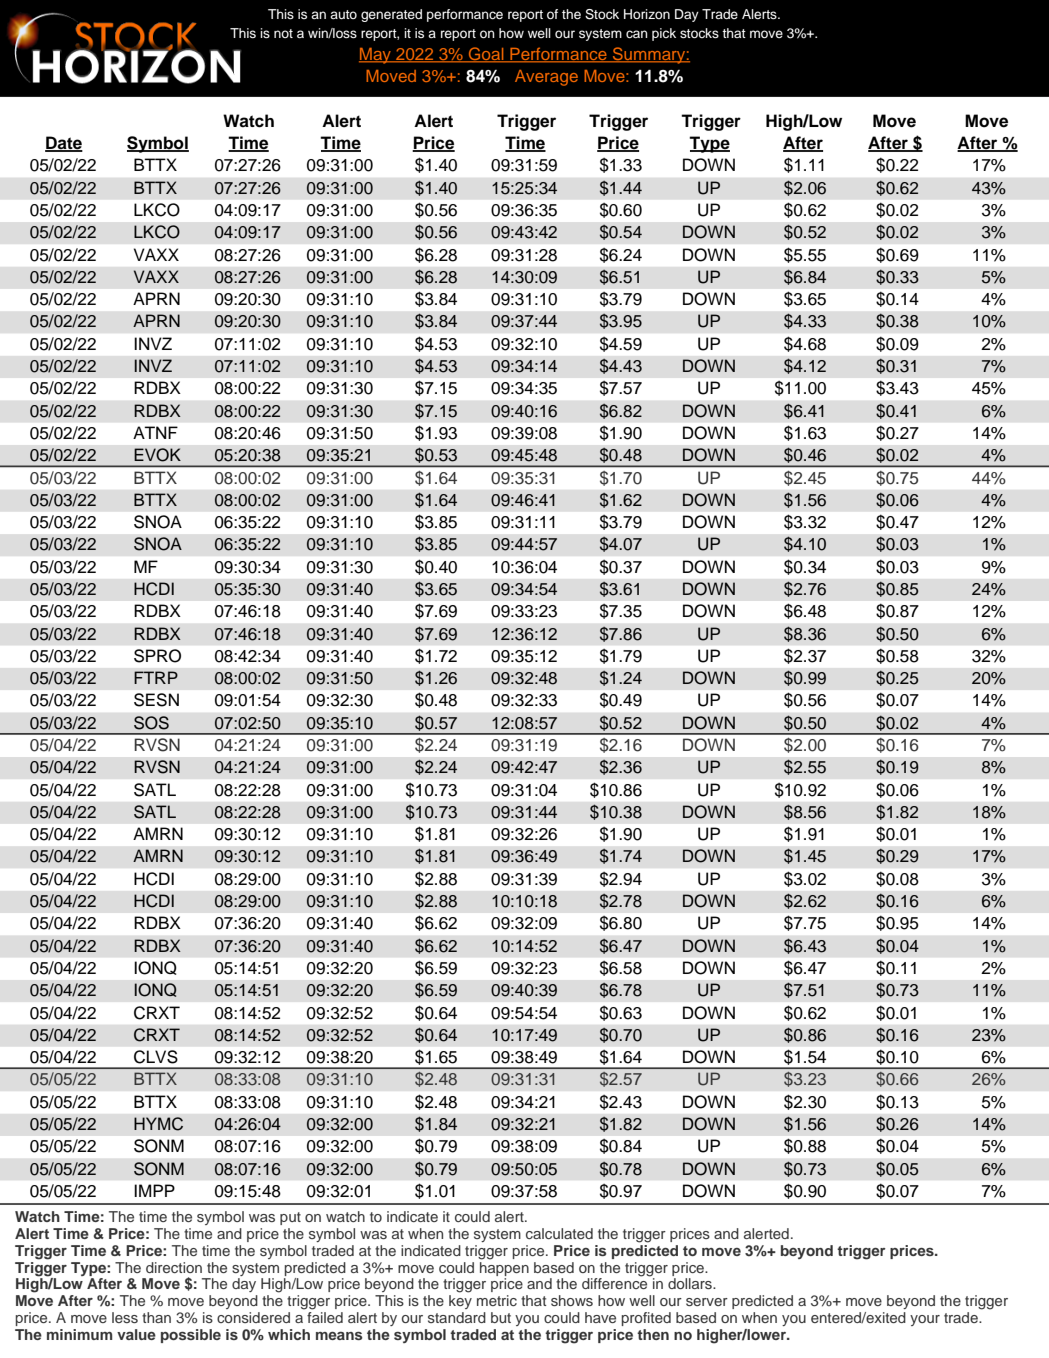  I want to click on Date, so click(64, 144).
